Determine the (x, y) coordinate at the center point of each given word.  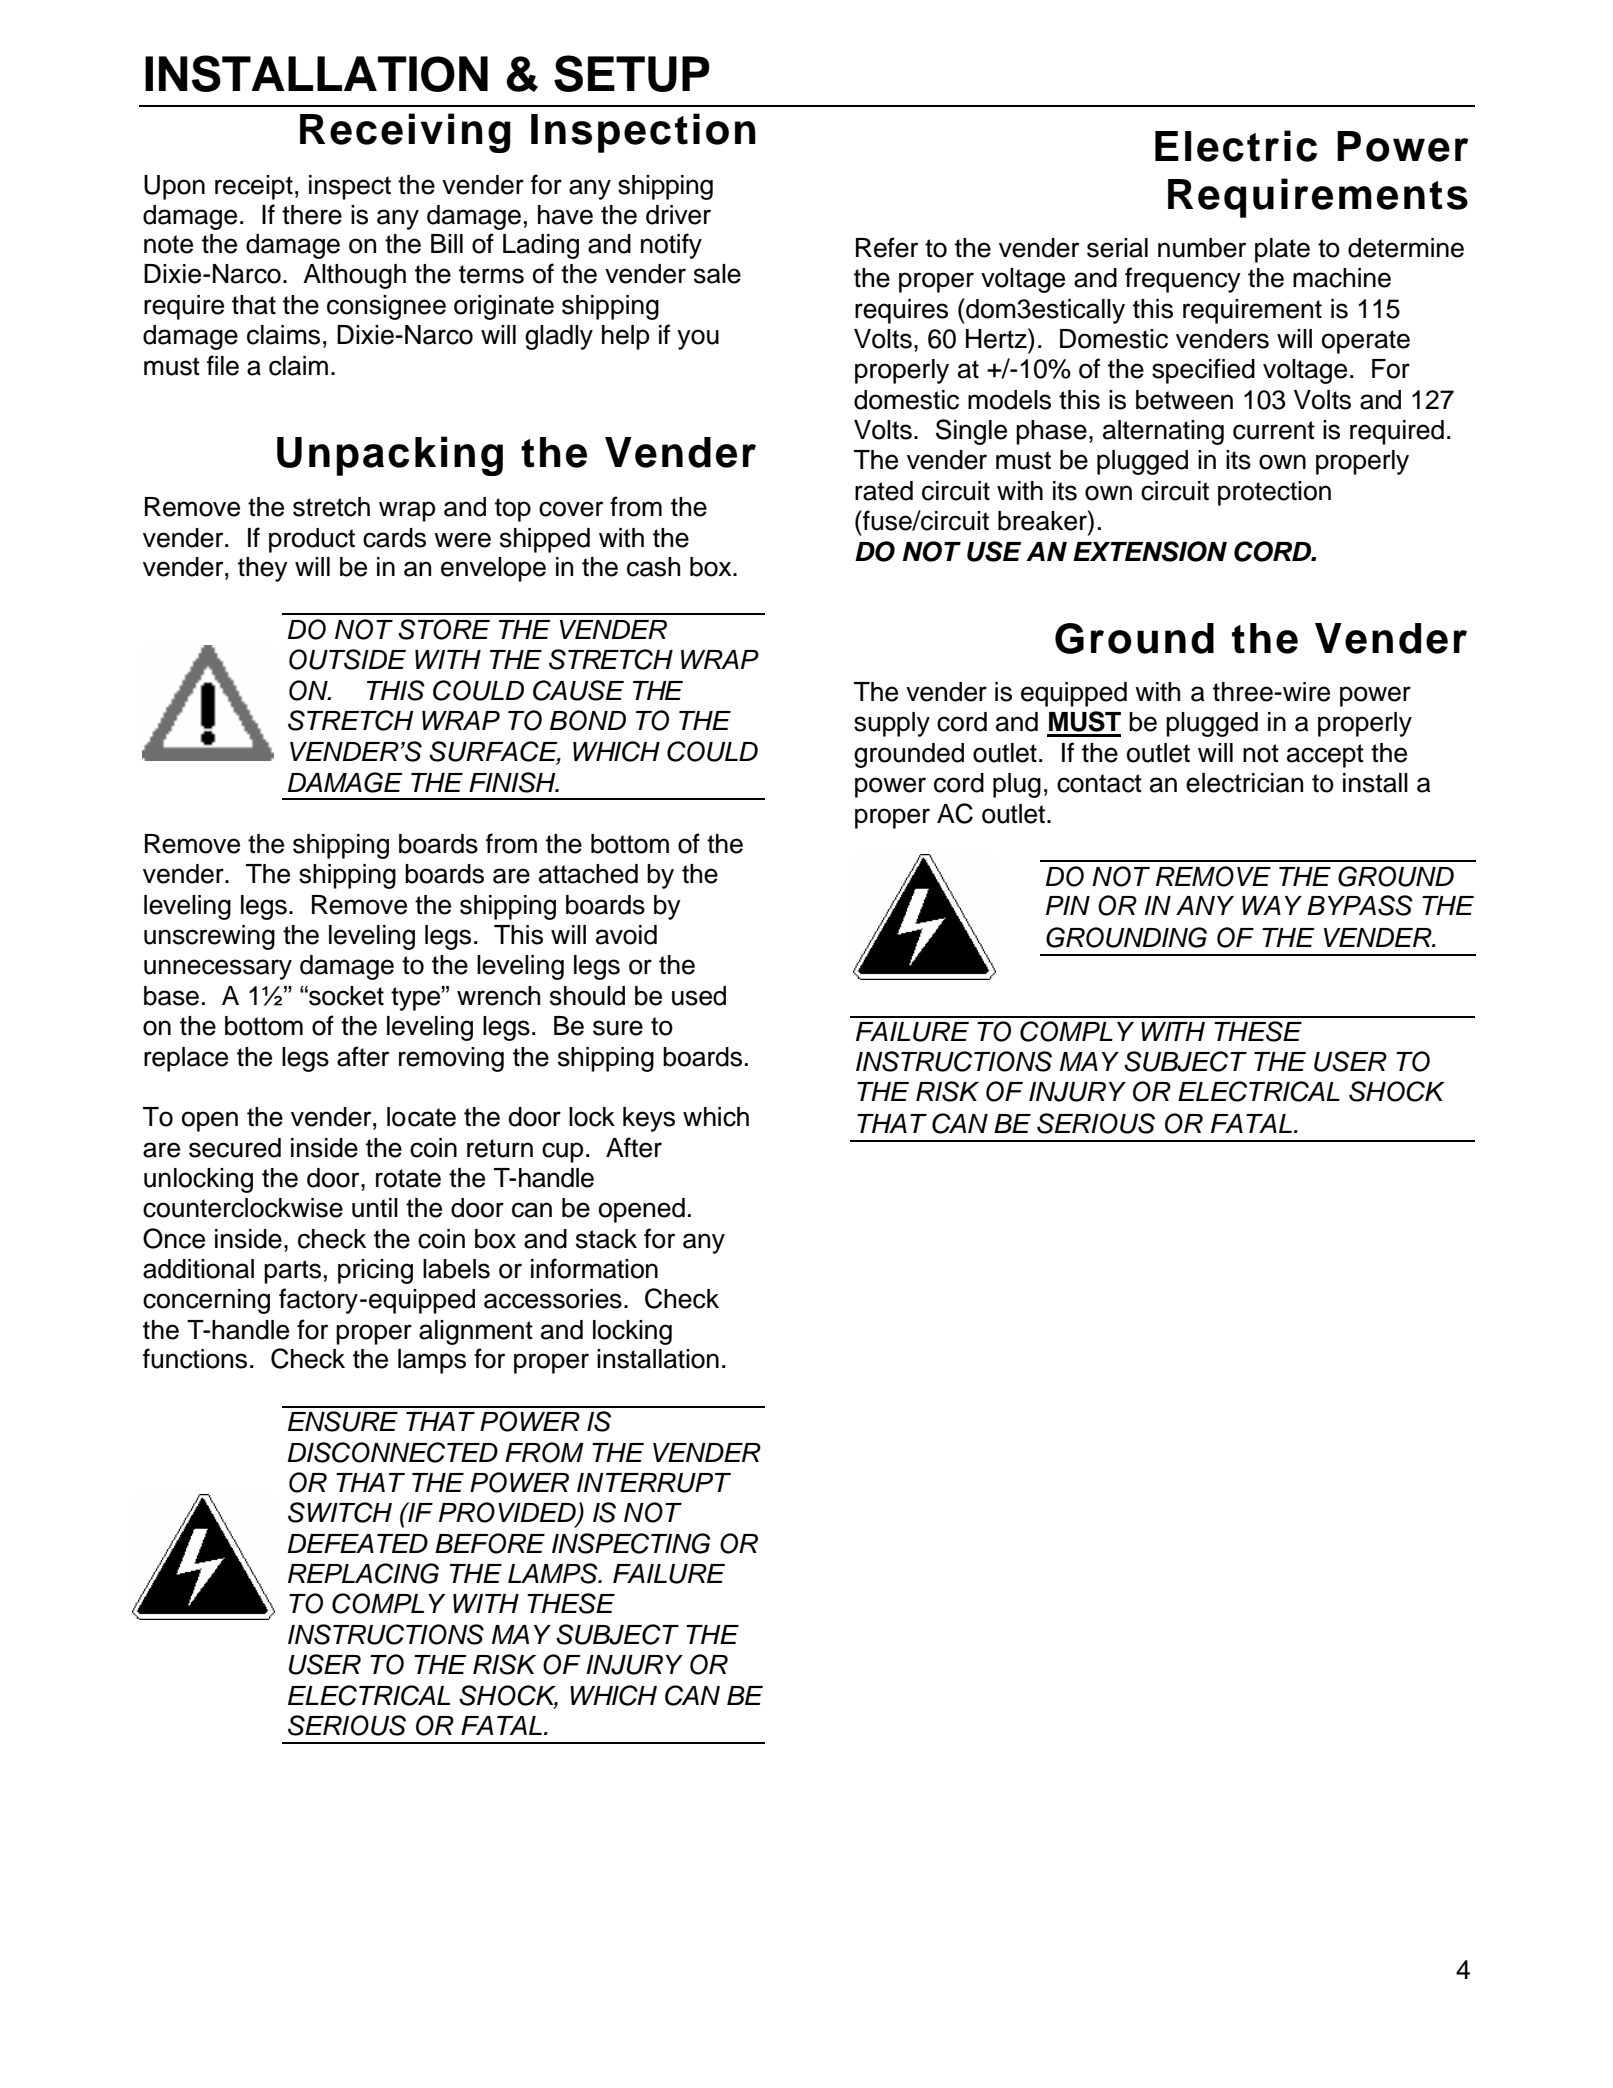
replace (186, 1059)
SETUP (632, 73)
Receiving (405, 133)
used (699, 996)
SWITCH (340, 1512)
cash (653, 567)
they (263, 569)
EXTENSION (1150, 551)
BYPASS (1360, 905)
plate (1282, 250)
